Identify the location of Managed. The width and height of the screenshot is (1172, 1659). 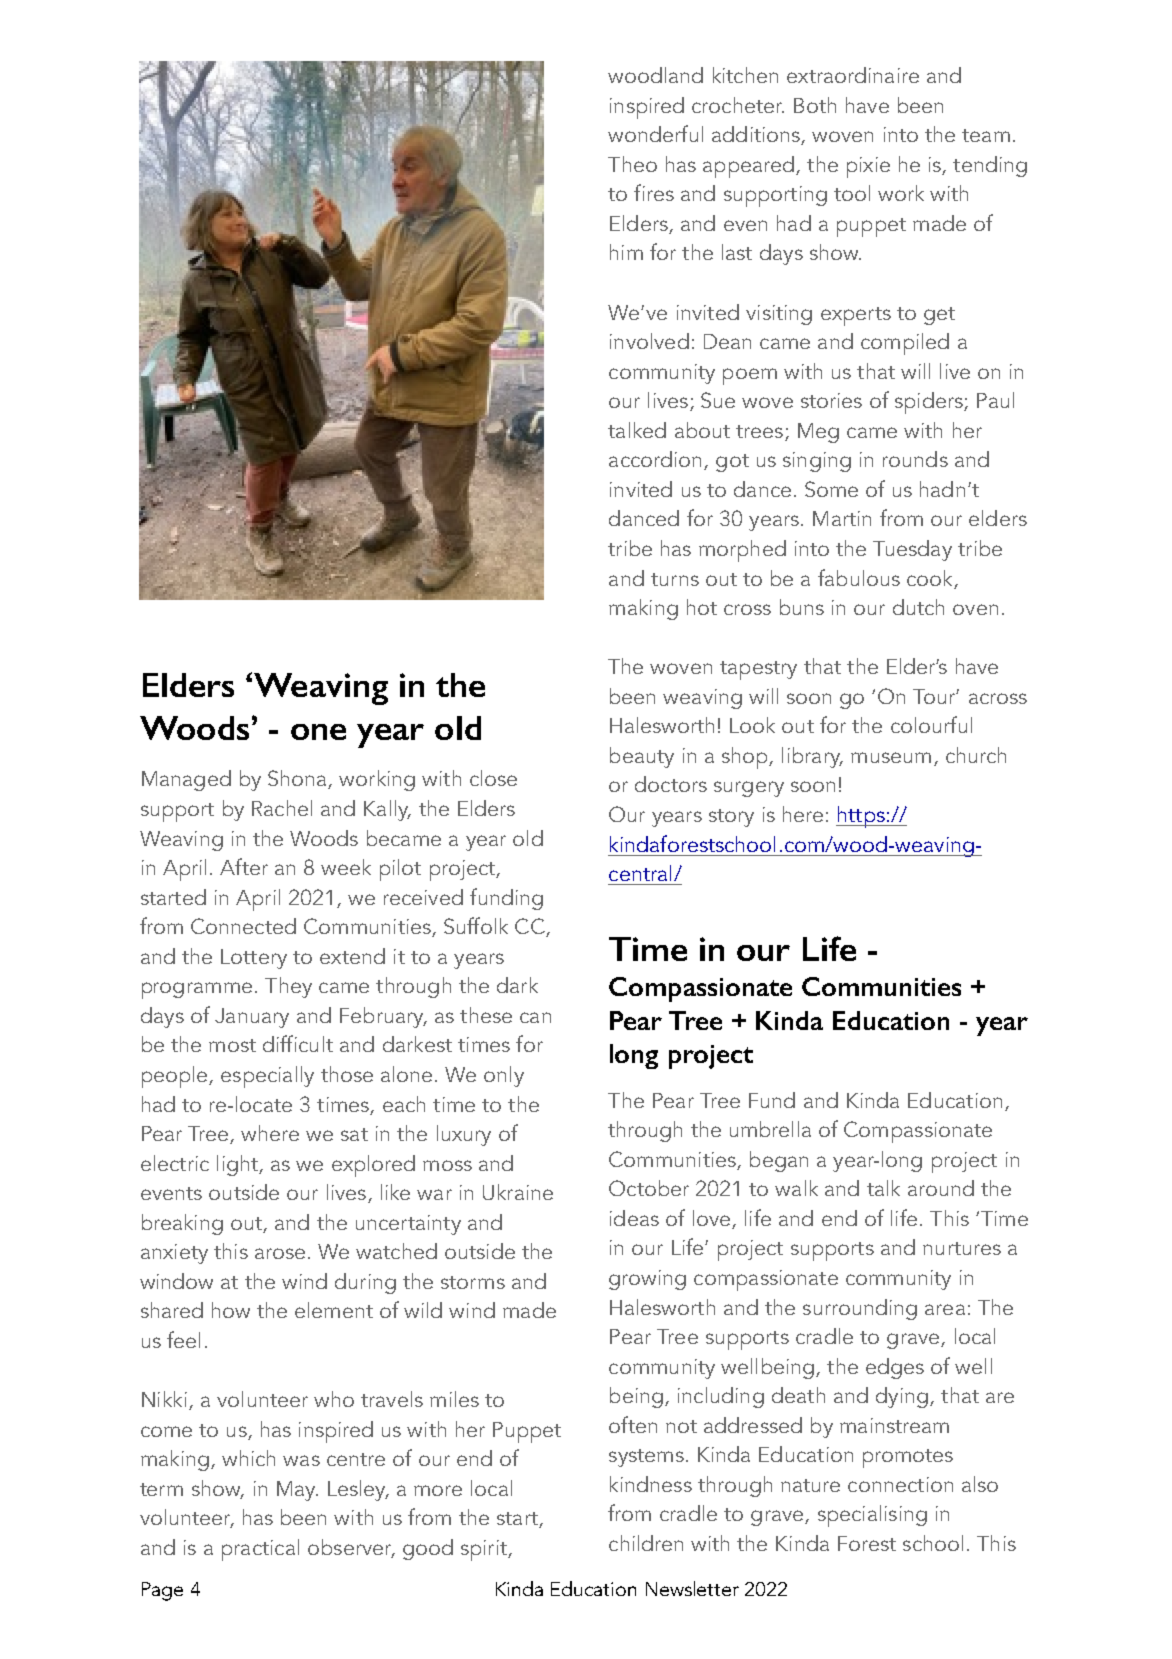
(186, 780).
